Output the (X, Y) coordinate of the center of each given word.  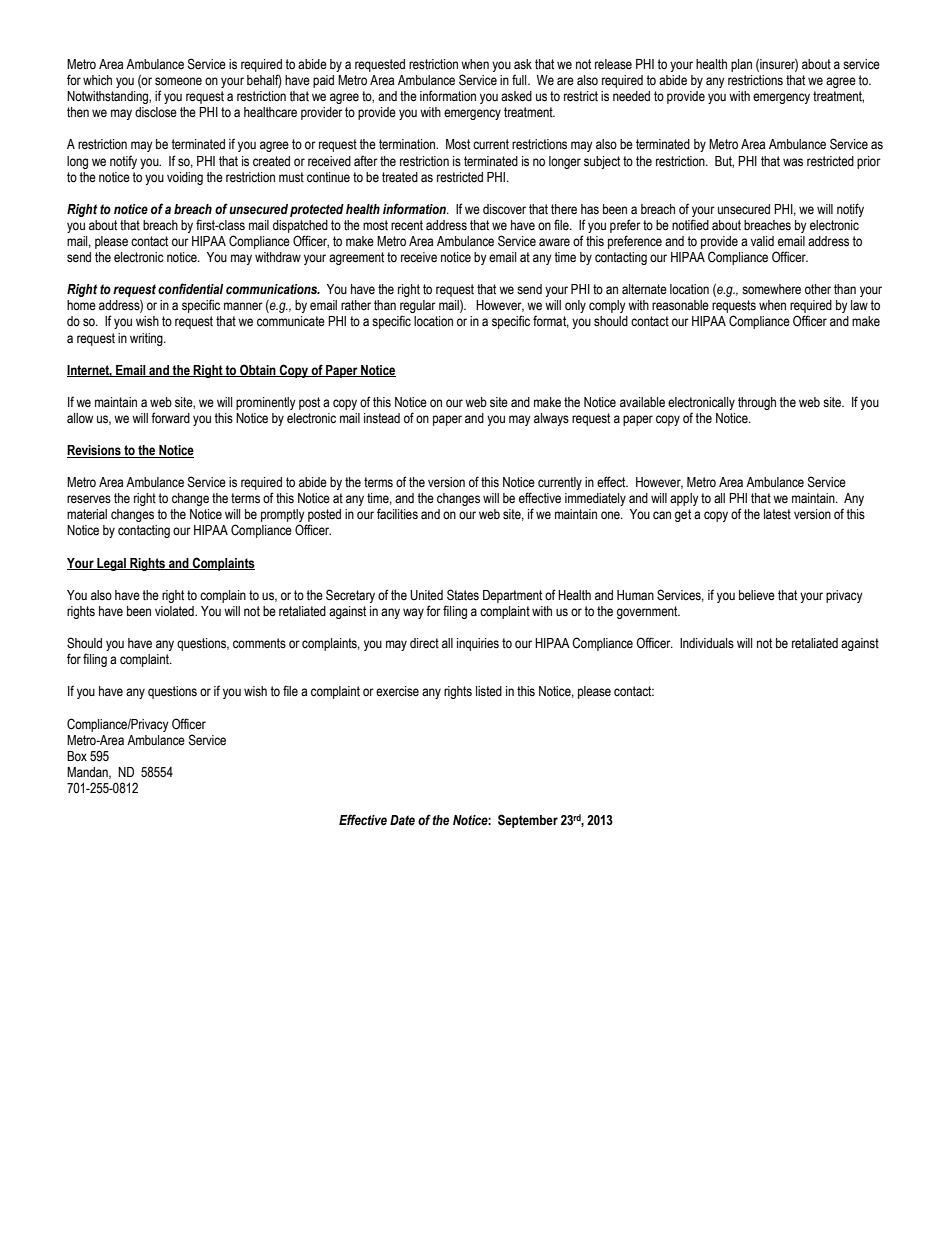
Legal (111, 564)
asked (516, 96)
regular (418, 308)
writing (147, 339)
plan (741, 65)
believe (757, 595)
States (463, 595)
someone (178, 81)
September (528, 821)
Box (77, 756)
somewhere (771, 289)
